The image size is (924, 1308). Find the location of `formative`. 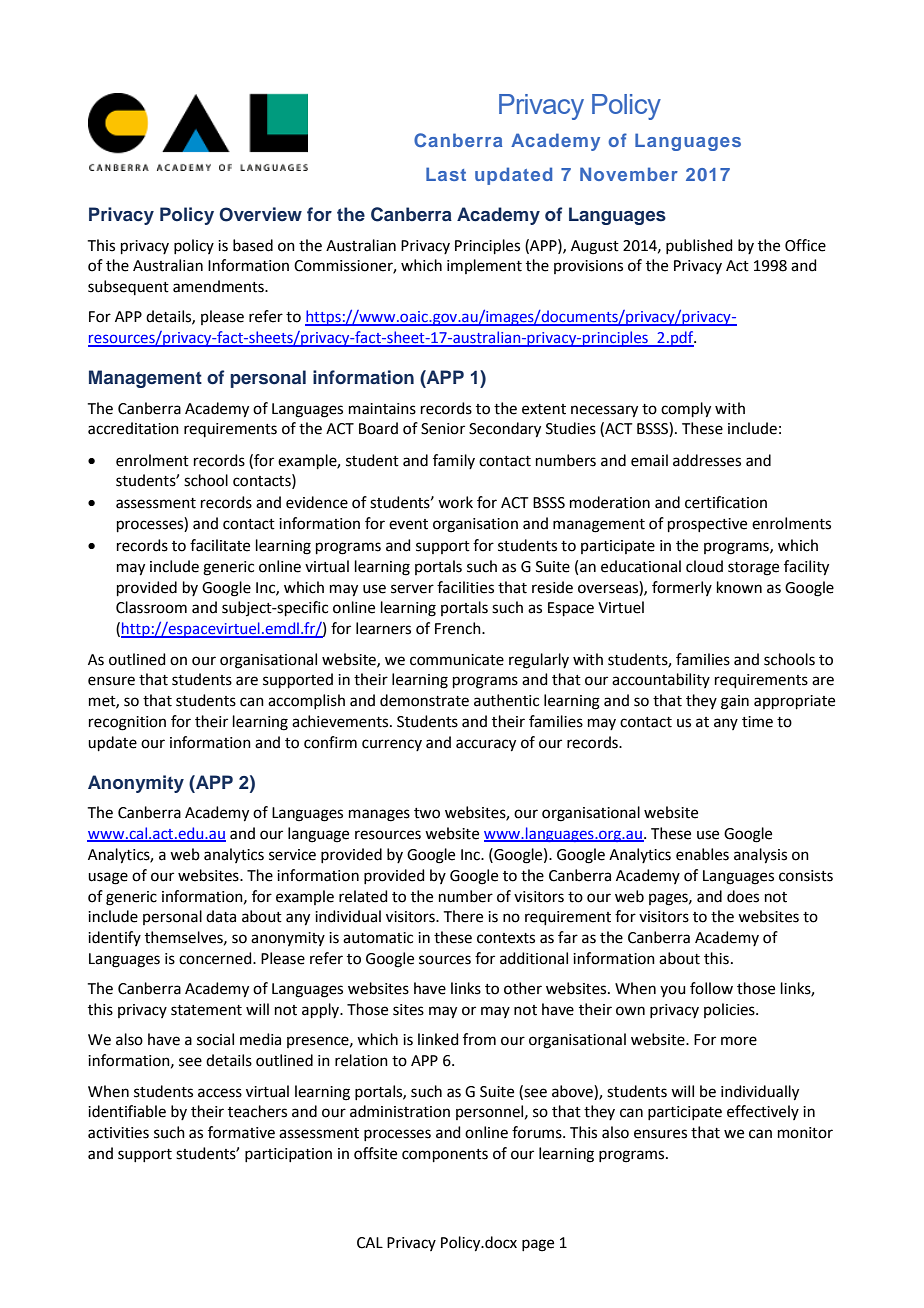

formative is located at coordinates (241, 1132).
